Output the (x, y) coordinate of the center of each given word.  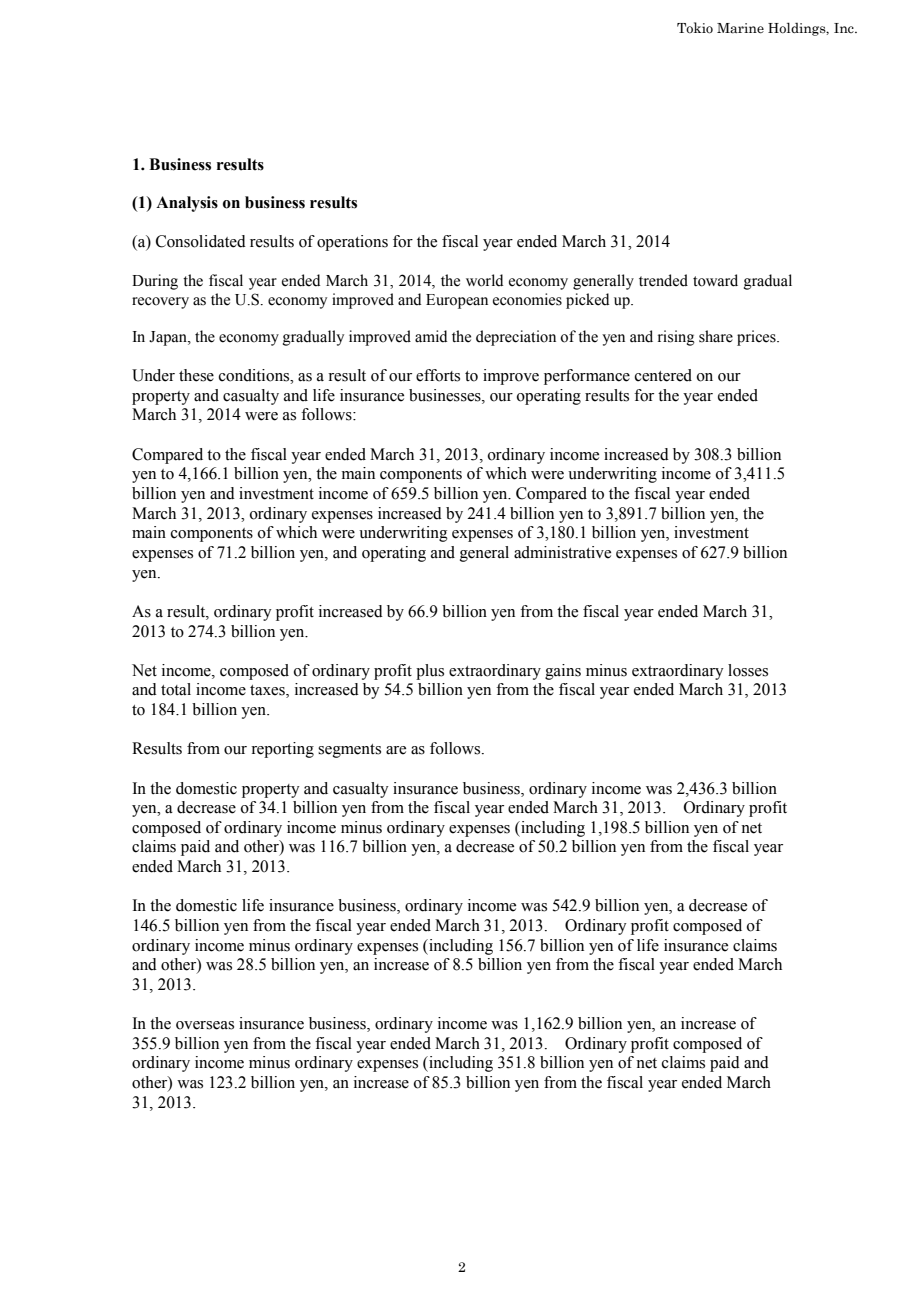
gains (563, 672)
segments (349, 751)
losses (748, 670)
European (457, 301)
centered (663, 375)
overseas (205, 1025)
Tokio (695, 28)
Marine (740, 28)
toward (715, 280)
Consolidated (201, 241)
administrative (562, 552)
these (196, 375)
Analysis (187, 204)
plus (430, 672)
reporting (282, 750)
